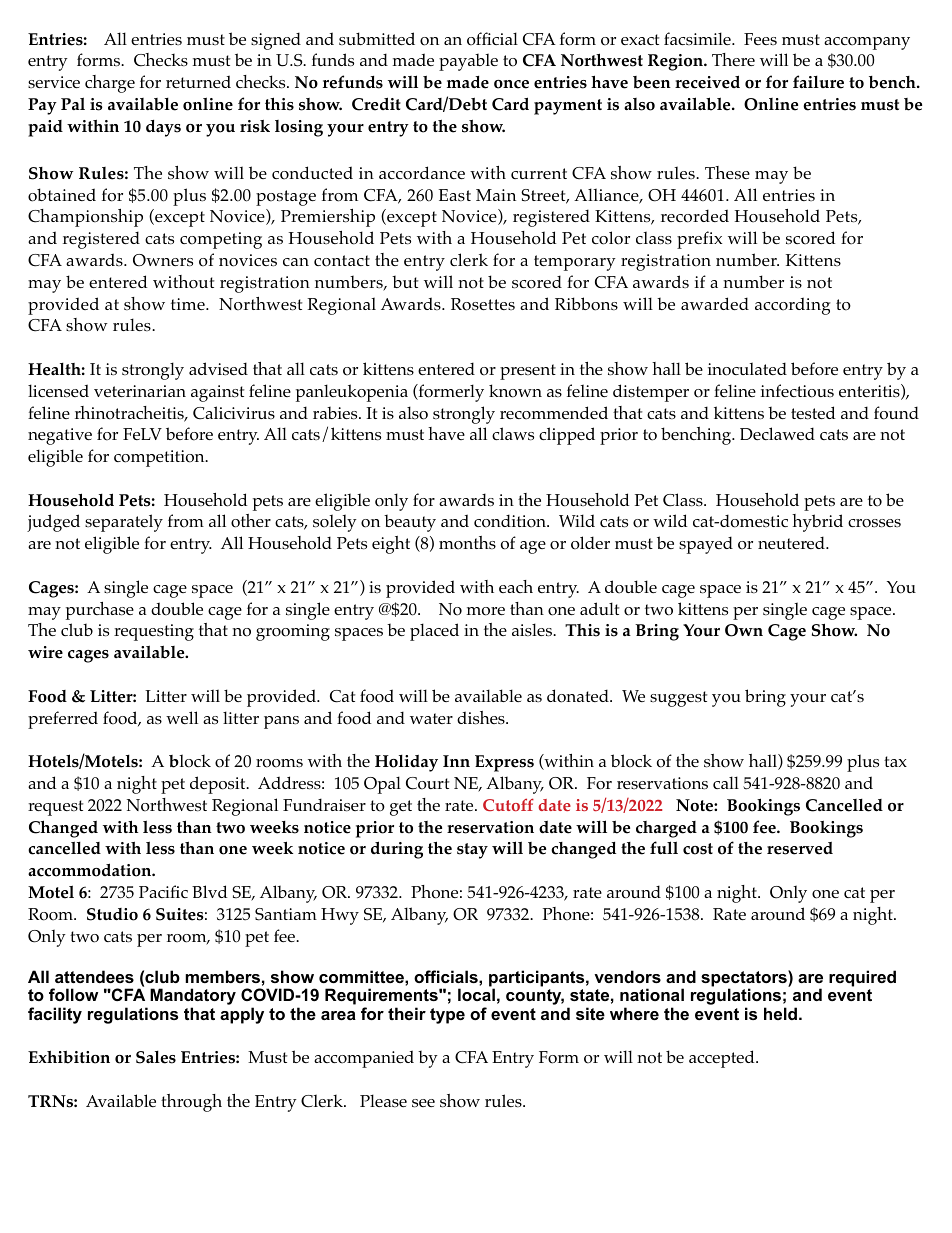  What do you see at coordinates (467, 543) in the page?
I see `months` at bounding box center [467, 543].
